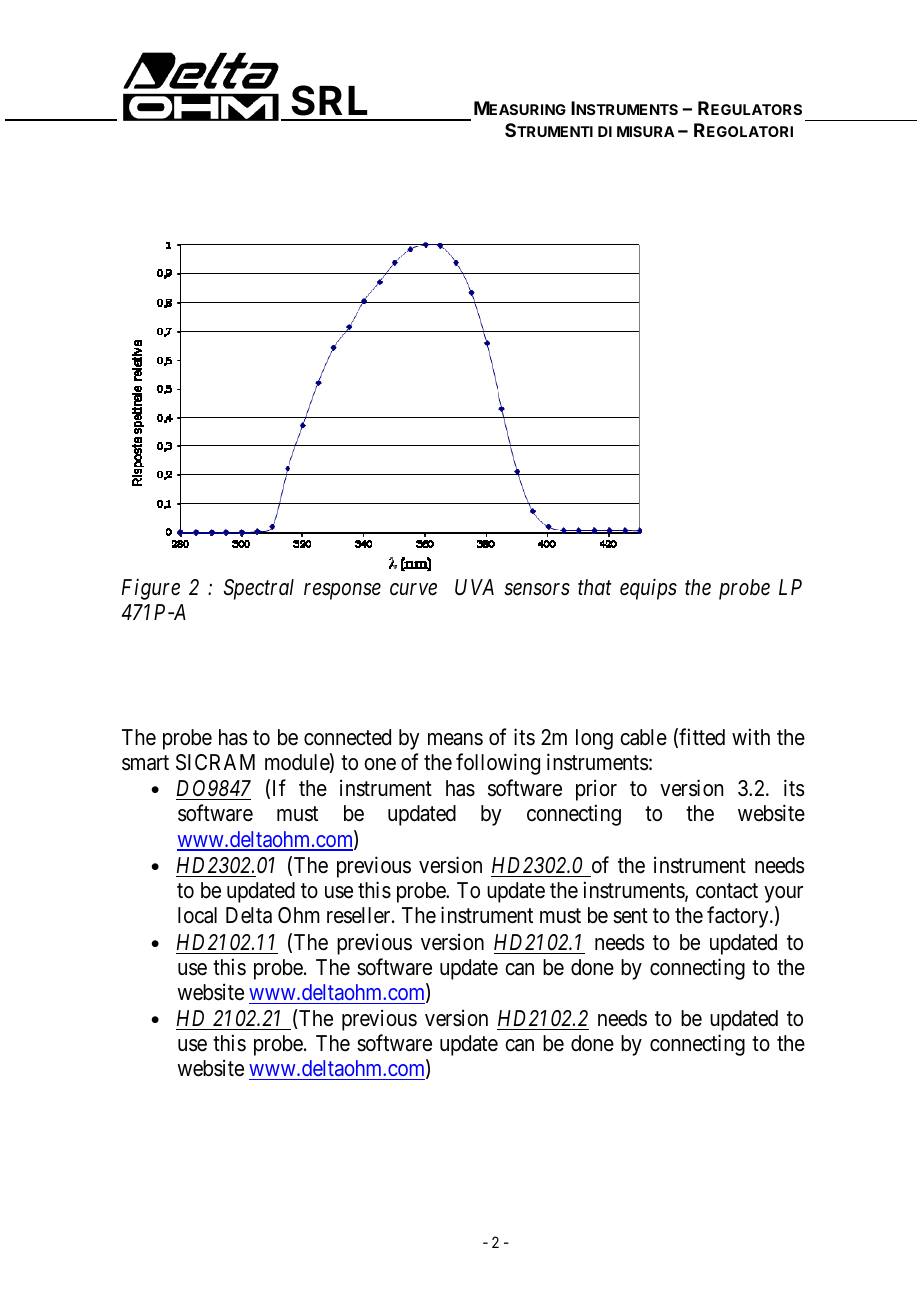 The image size is (924, 1308). Describe the element at coordinates (727, 891) in the screenshot. I see `contact` at that location.
